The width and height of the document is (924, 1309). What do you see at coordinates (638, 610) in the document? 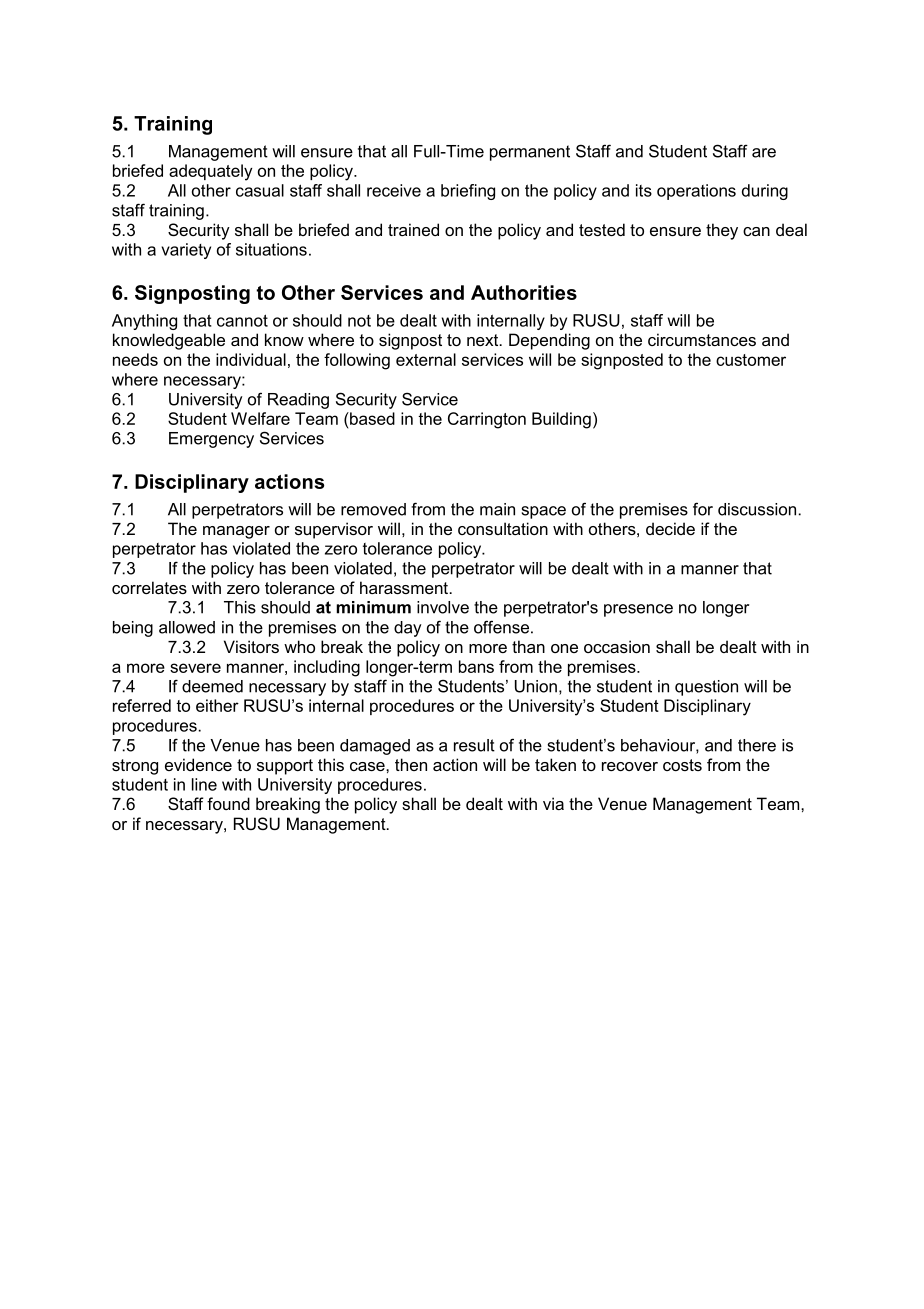
I see `presence` at bounding box center [638, 610].
